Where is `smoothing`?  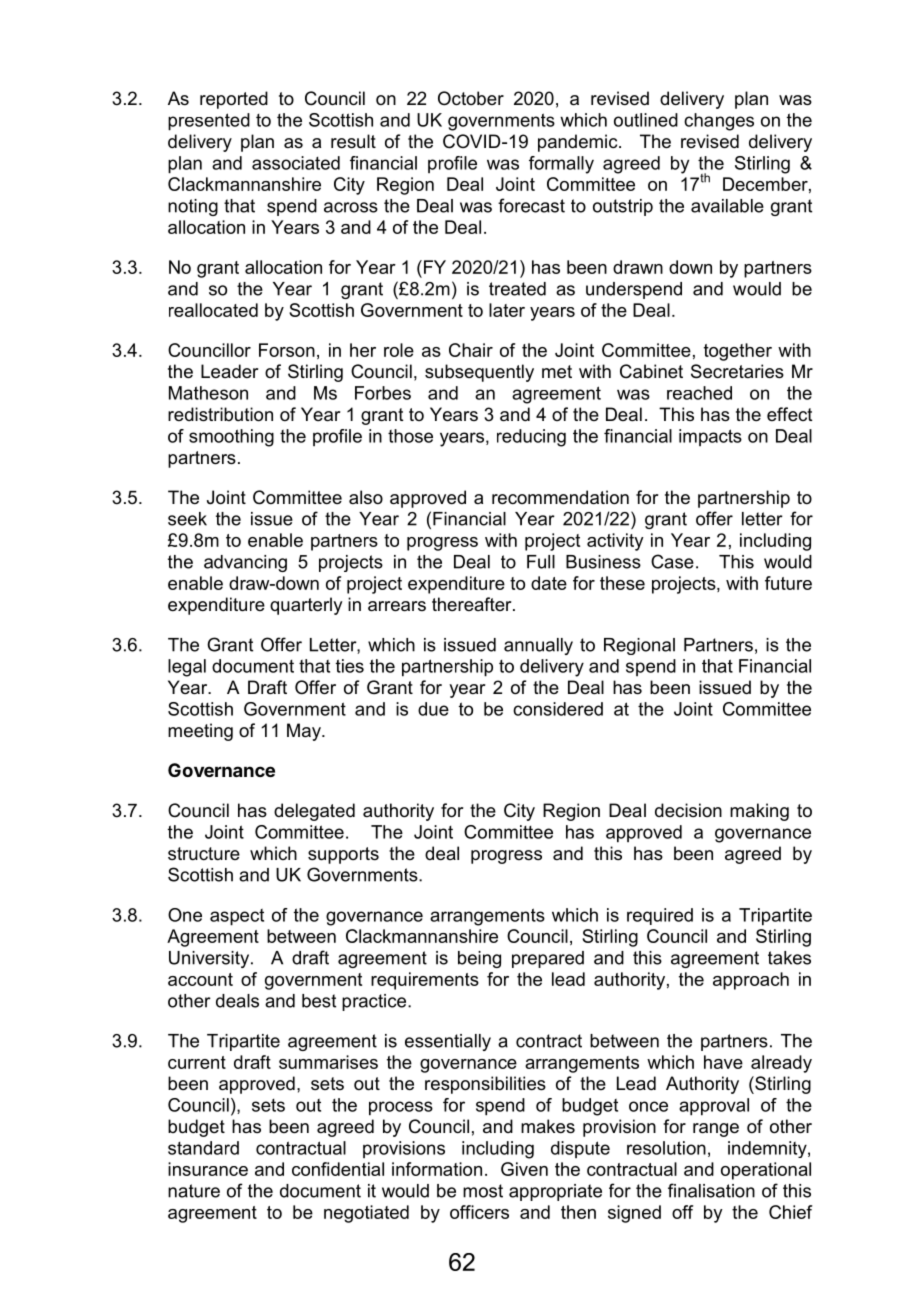 smoothing is located at coordinates (231, 438).
